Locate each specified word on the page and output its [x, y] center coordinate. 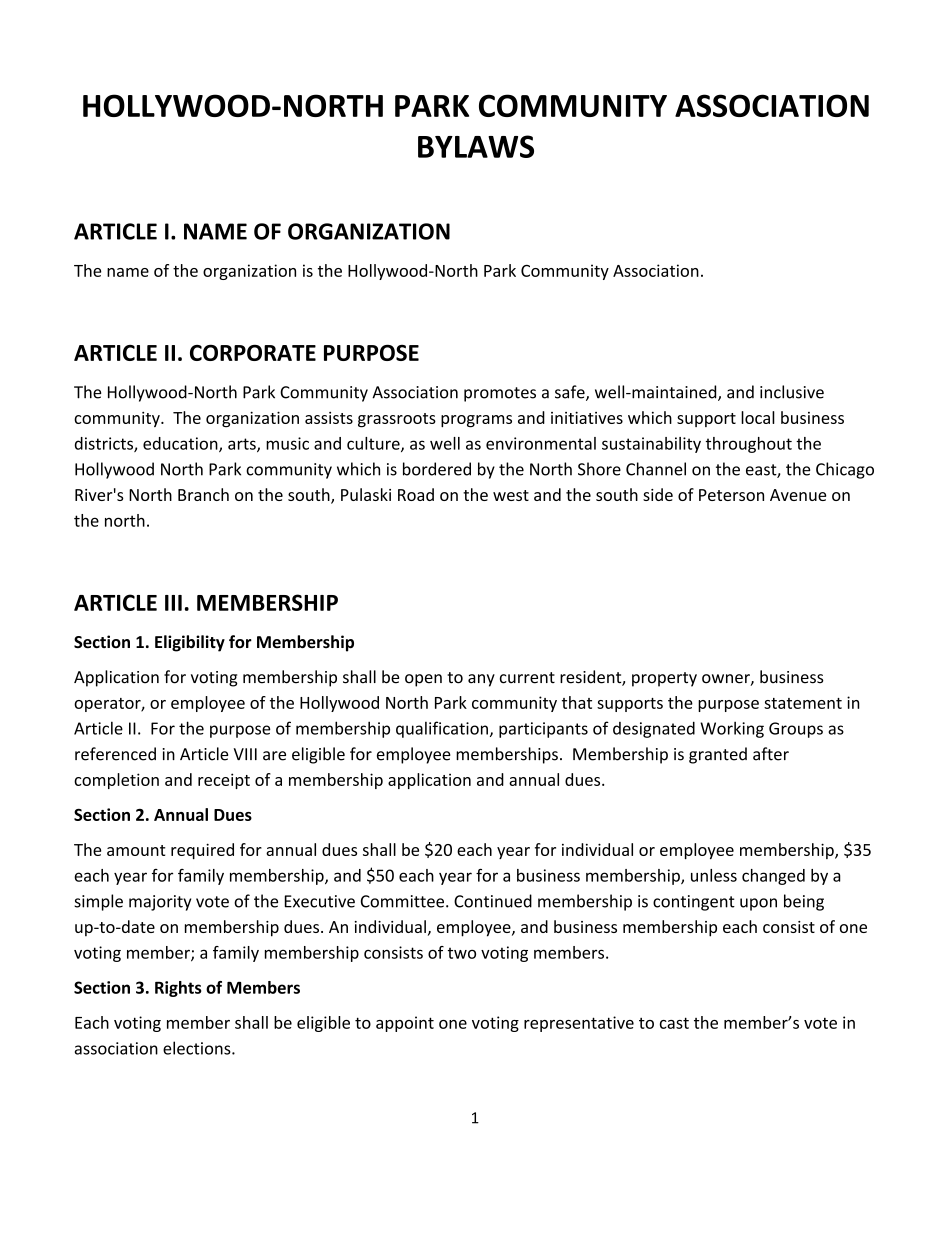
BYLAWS [476, 146]
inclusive [792, 392]
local [758, 417]
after [771, 754]
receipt [224, 781]
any [481, 680]
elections [198, 1048]
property [664, 679]
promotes [500, 394]
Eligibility [190, 643]
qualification [442, 729]
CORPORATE [253, 352]
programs [476, 421]
